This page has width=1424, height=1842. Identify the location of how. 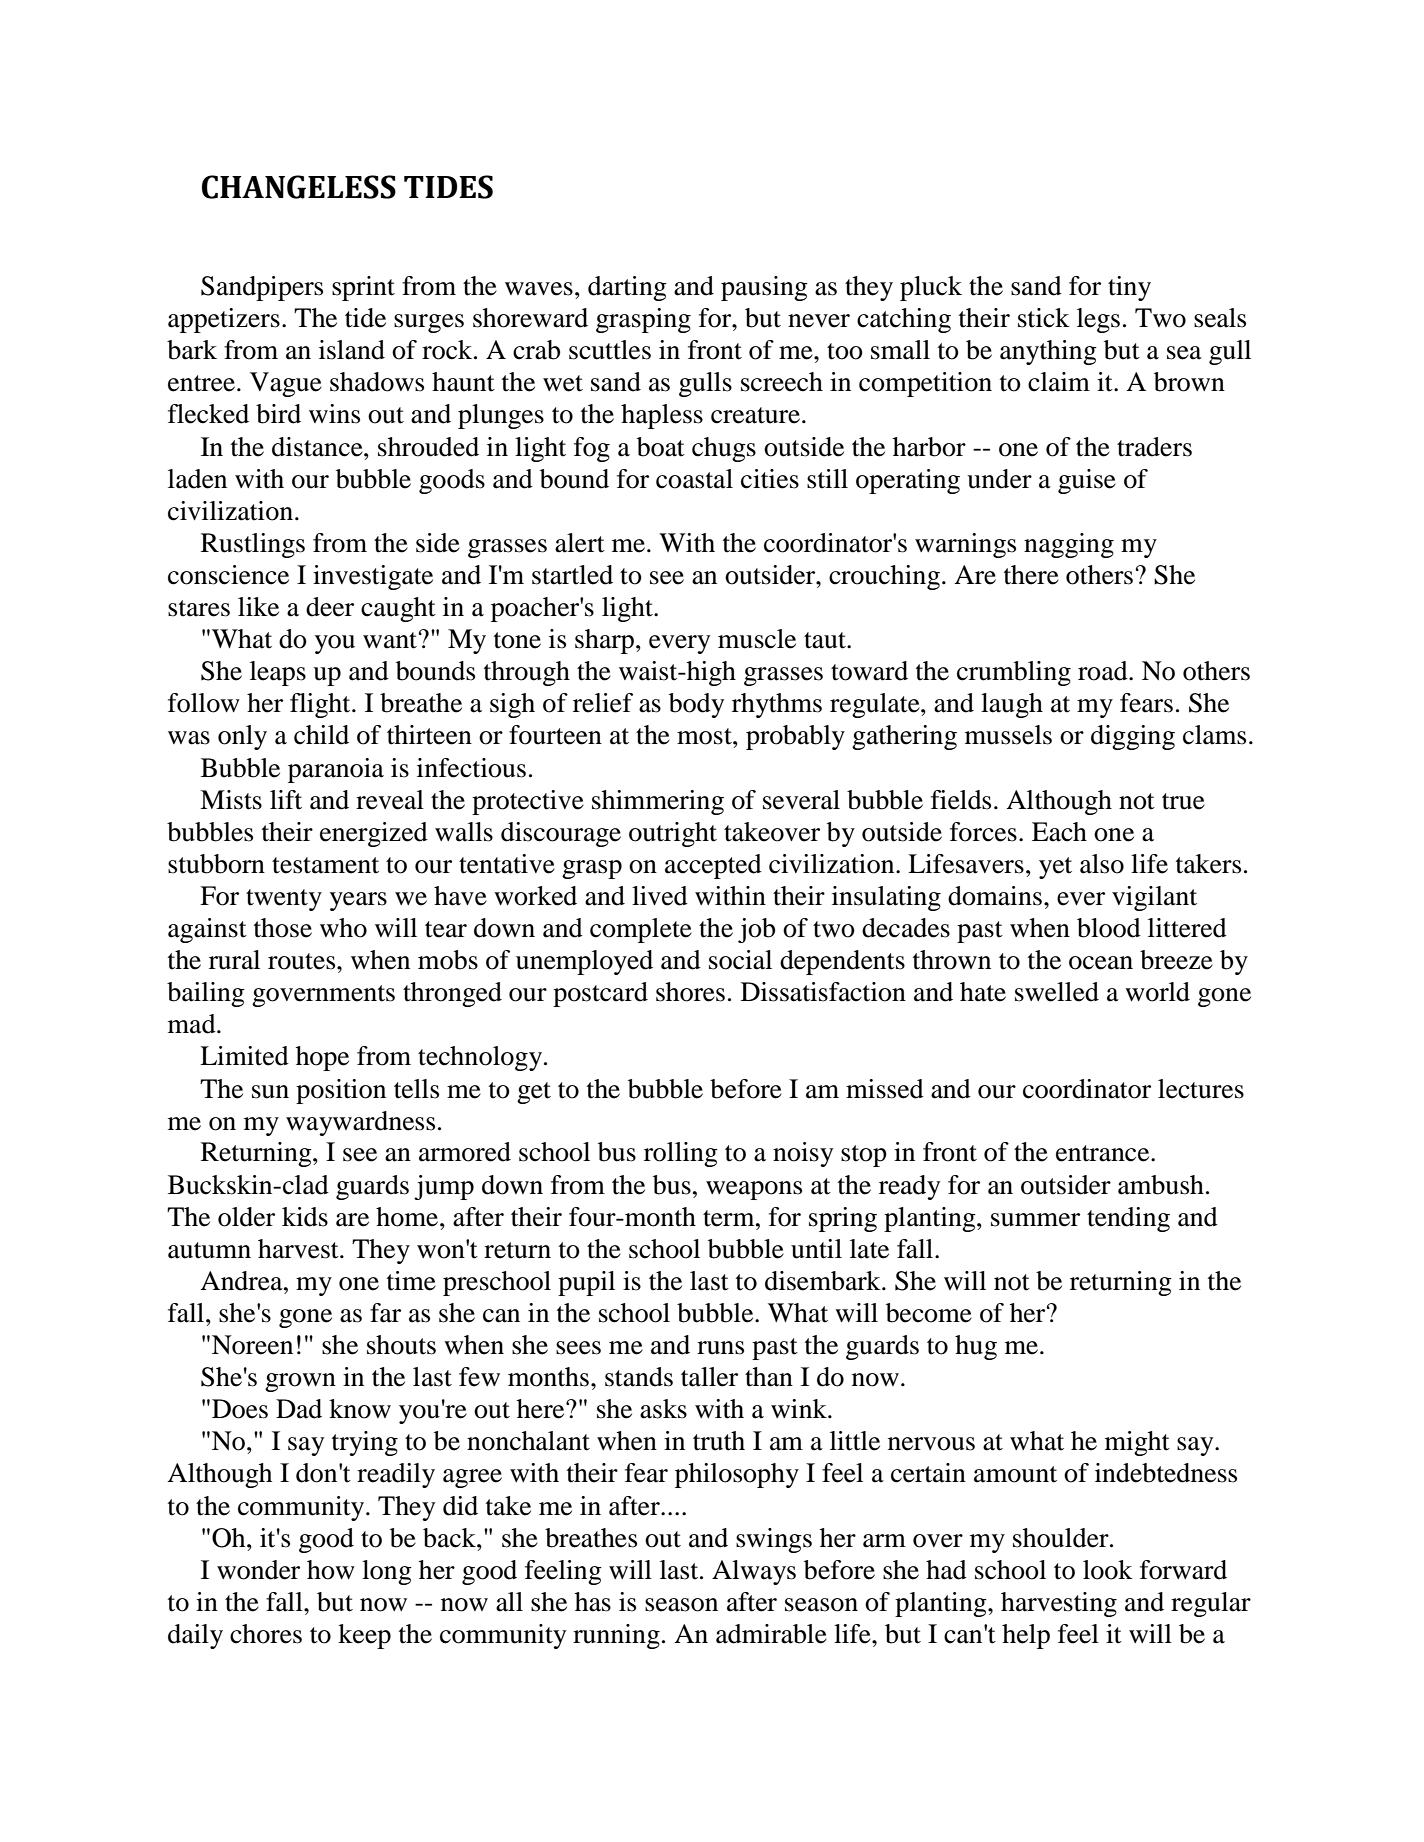
(331, 1570).
